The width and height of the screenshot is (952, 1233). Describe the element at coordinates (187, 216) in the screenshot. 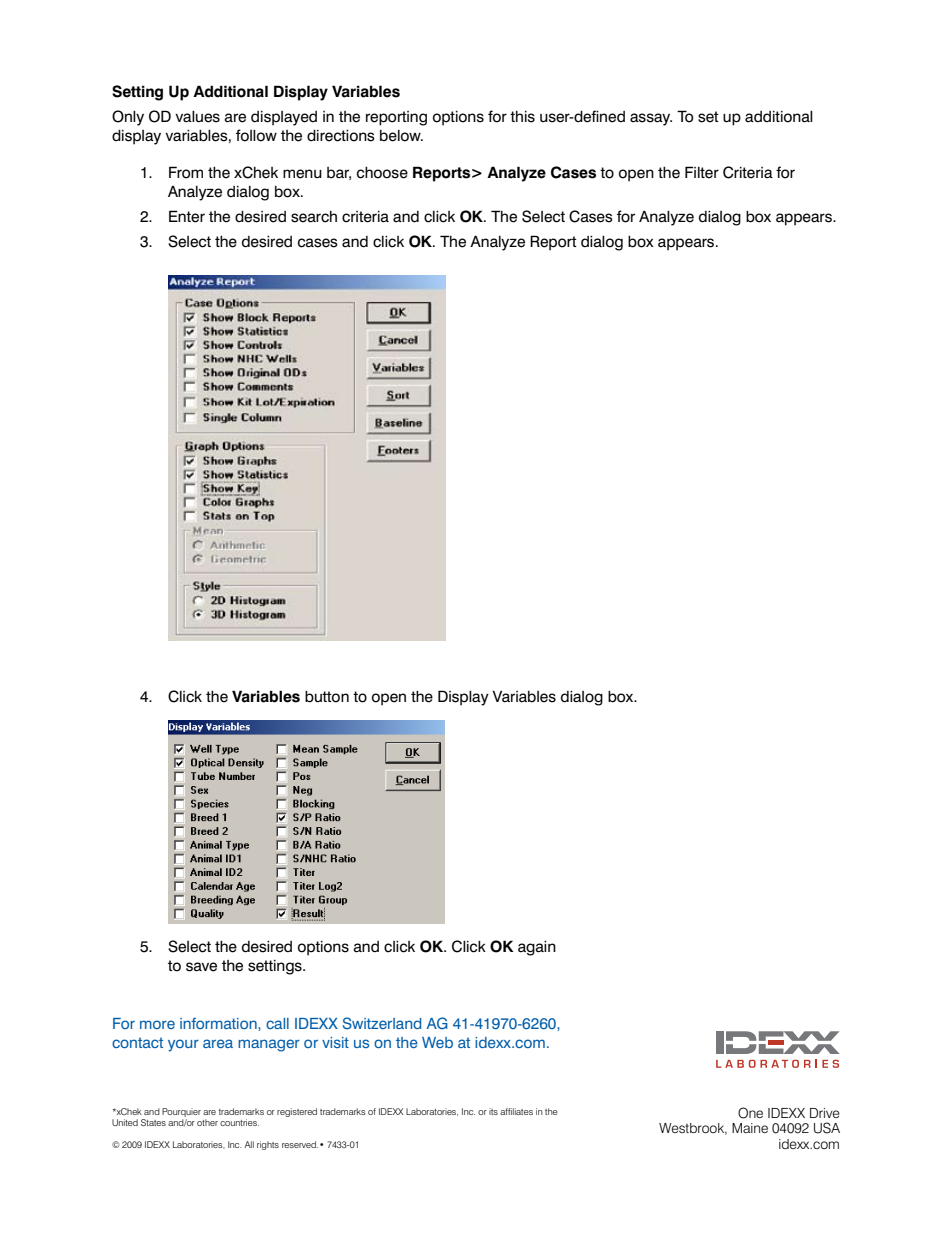

I see `Enter` at that location.
